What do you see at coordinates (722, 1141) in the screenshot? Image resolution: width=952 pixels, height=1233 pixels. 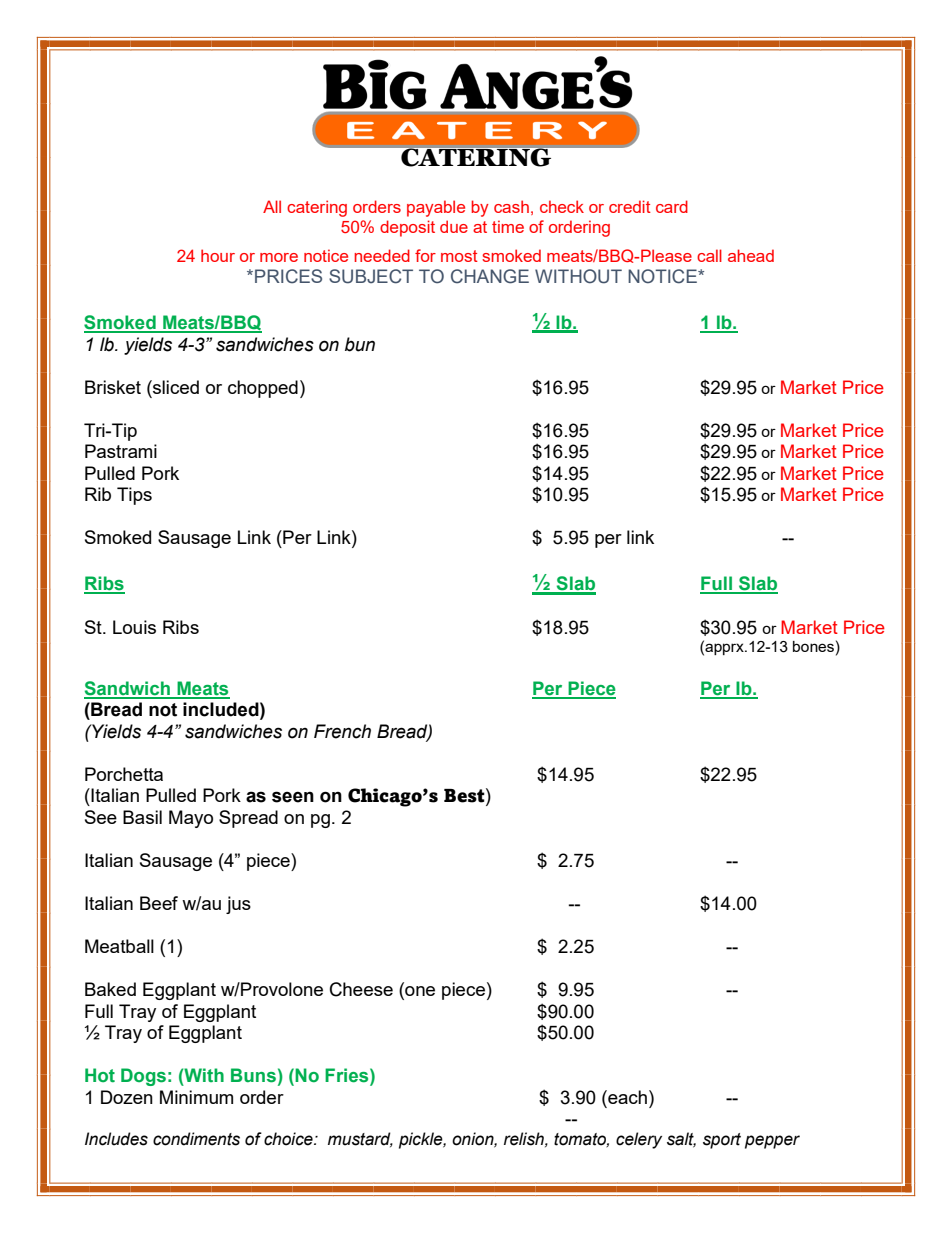 I see `sport` at bounding box center [722, 1141].
